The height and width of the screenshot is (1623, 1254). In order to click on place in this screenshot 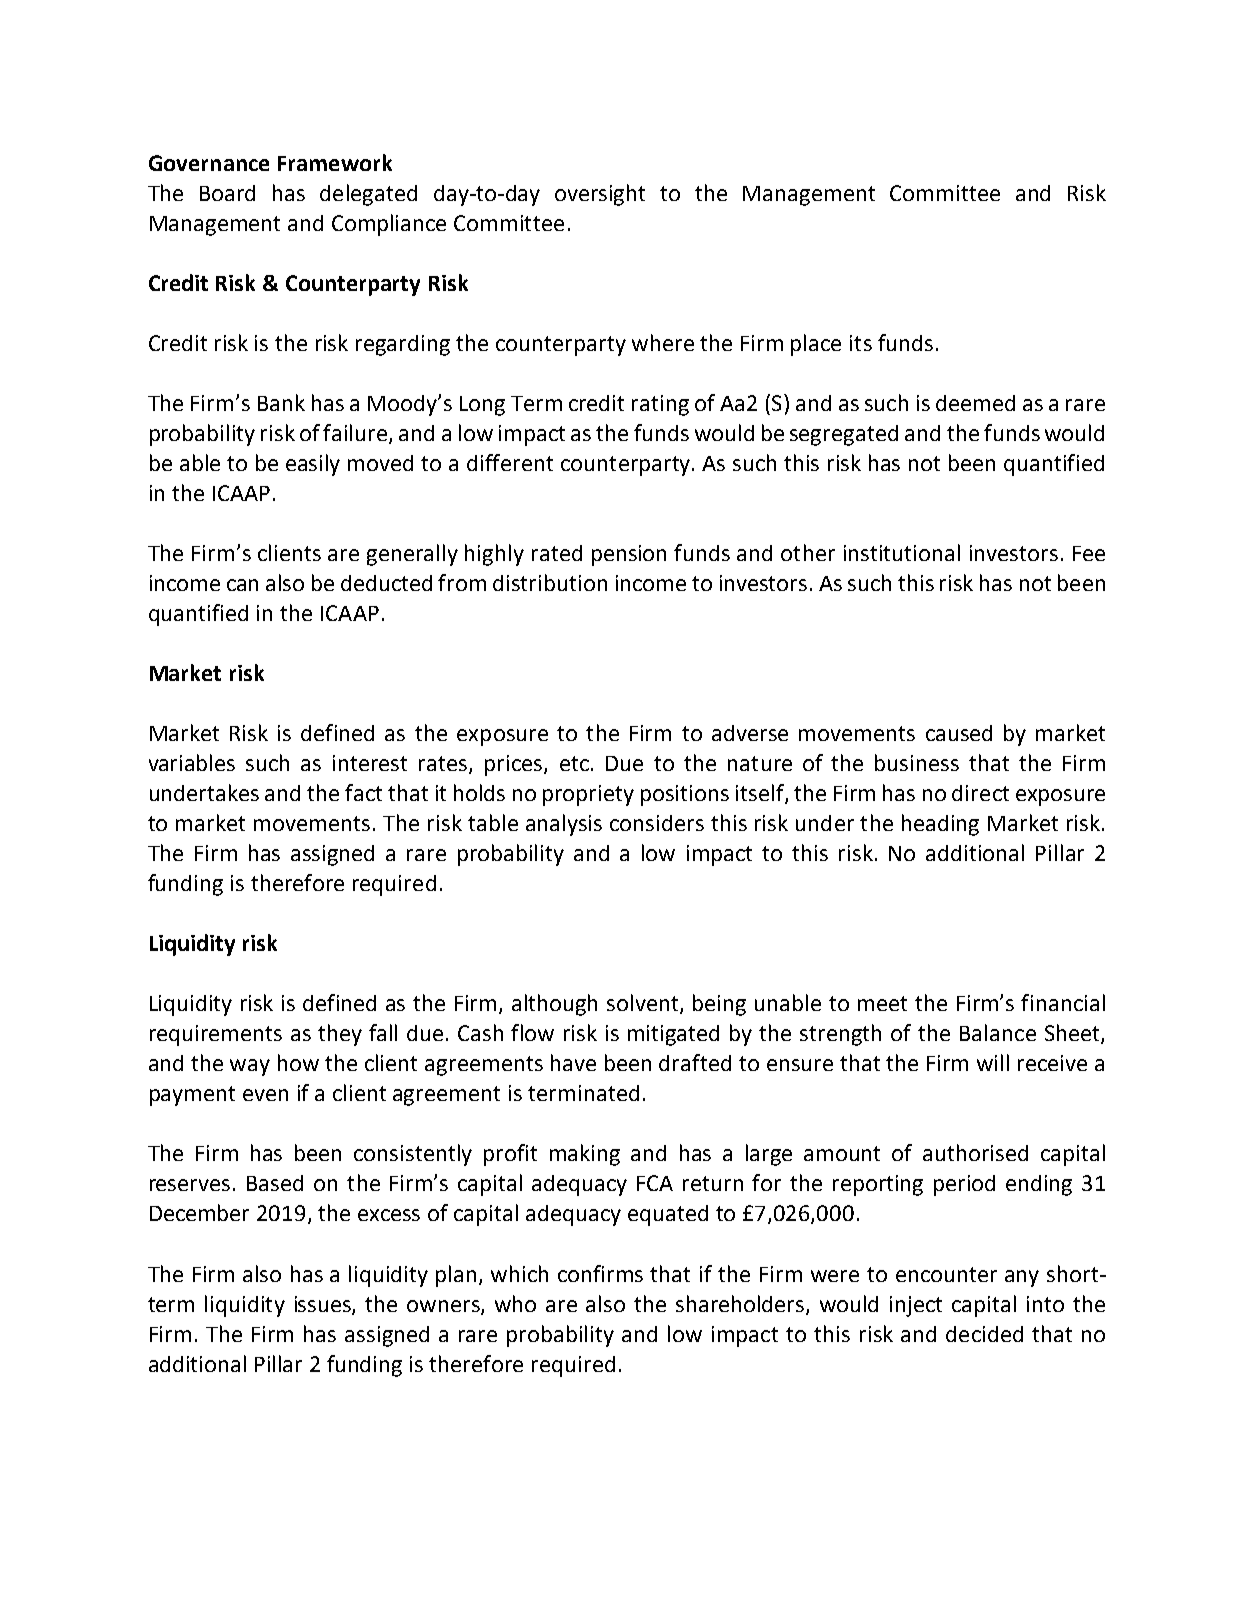, I will do `click(816, 345)`.
